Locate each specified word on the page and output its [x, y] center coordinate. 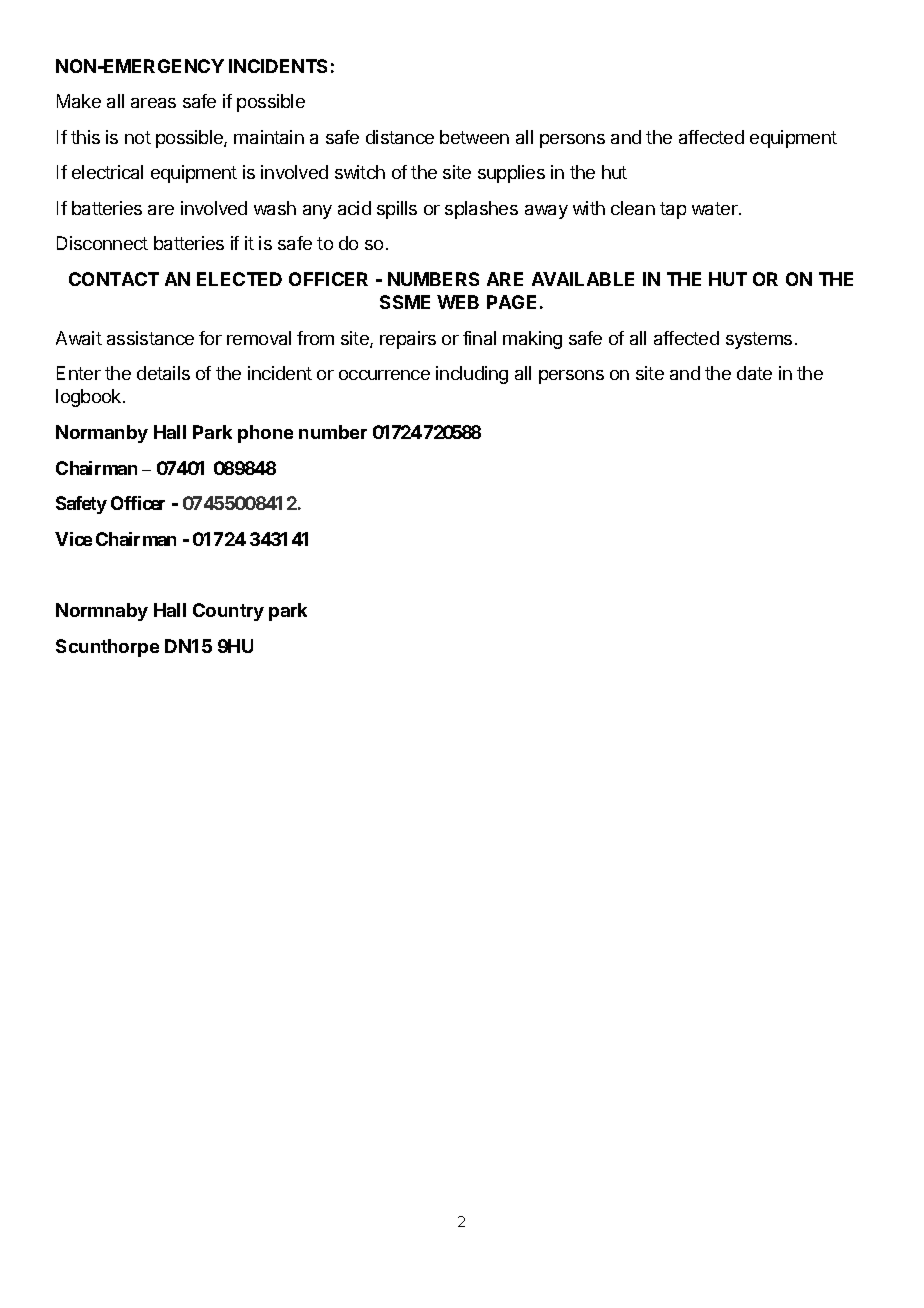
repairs [408, 340]
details [163, 373]
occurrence [384, 375]
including [472, 375]
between [474, 137]
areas [153, 103]
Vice [73, 539]
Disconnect [102, 243]
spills [397, 210]
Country [228, 612]
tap [673, 210]
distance [400, 137]
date [754, 373]
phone [265, 434]
